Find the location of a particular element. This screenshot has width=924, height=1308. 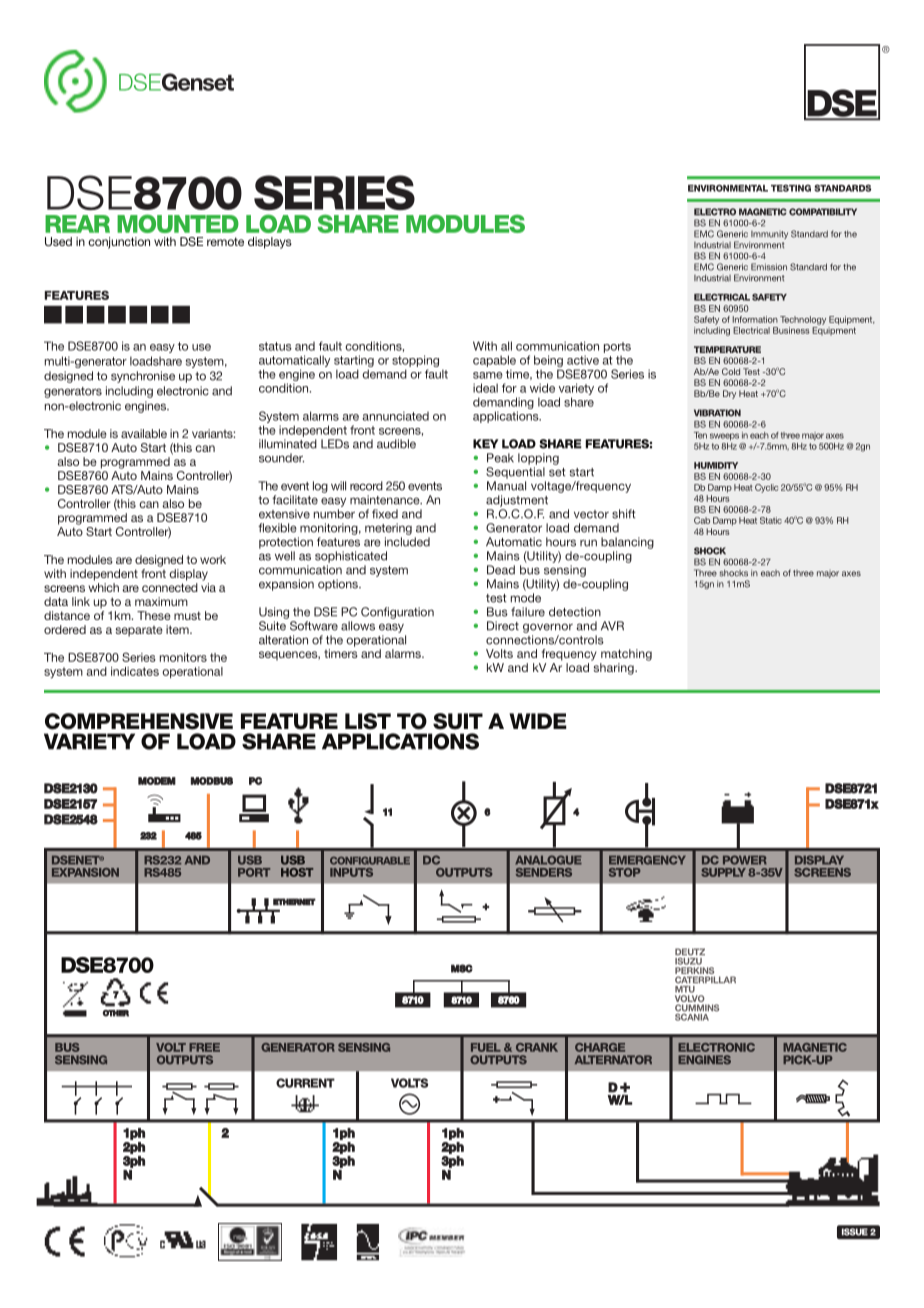

remote is located at coordinates (225, 241).
